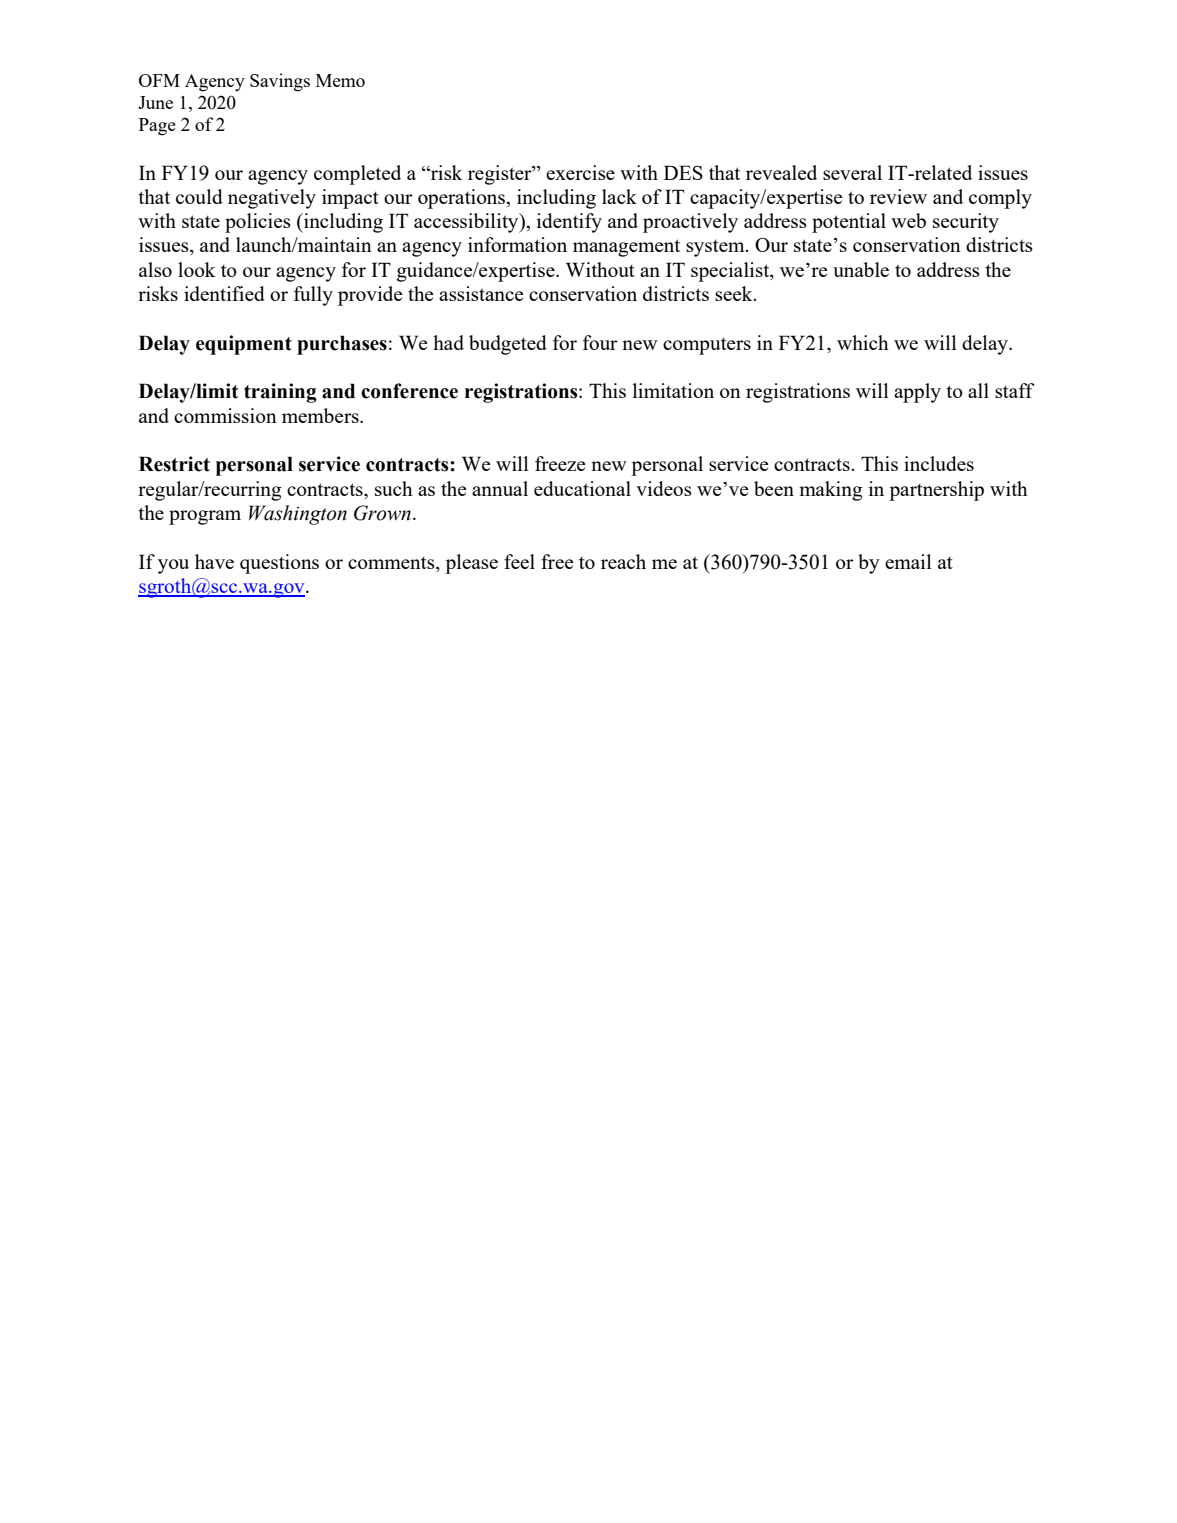 This screenshot has width=1177, height=1523. I want to click on identify, so click(569, 223).
